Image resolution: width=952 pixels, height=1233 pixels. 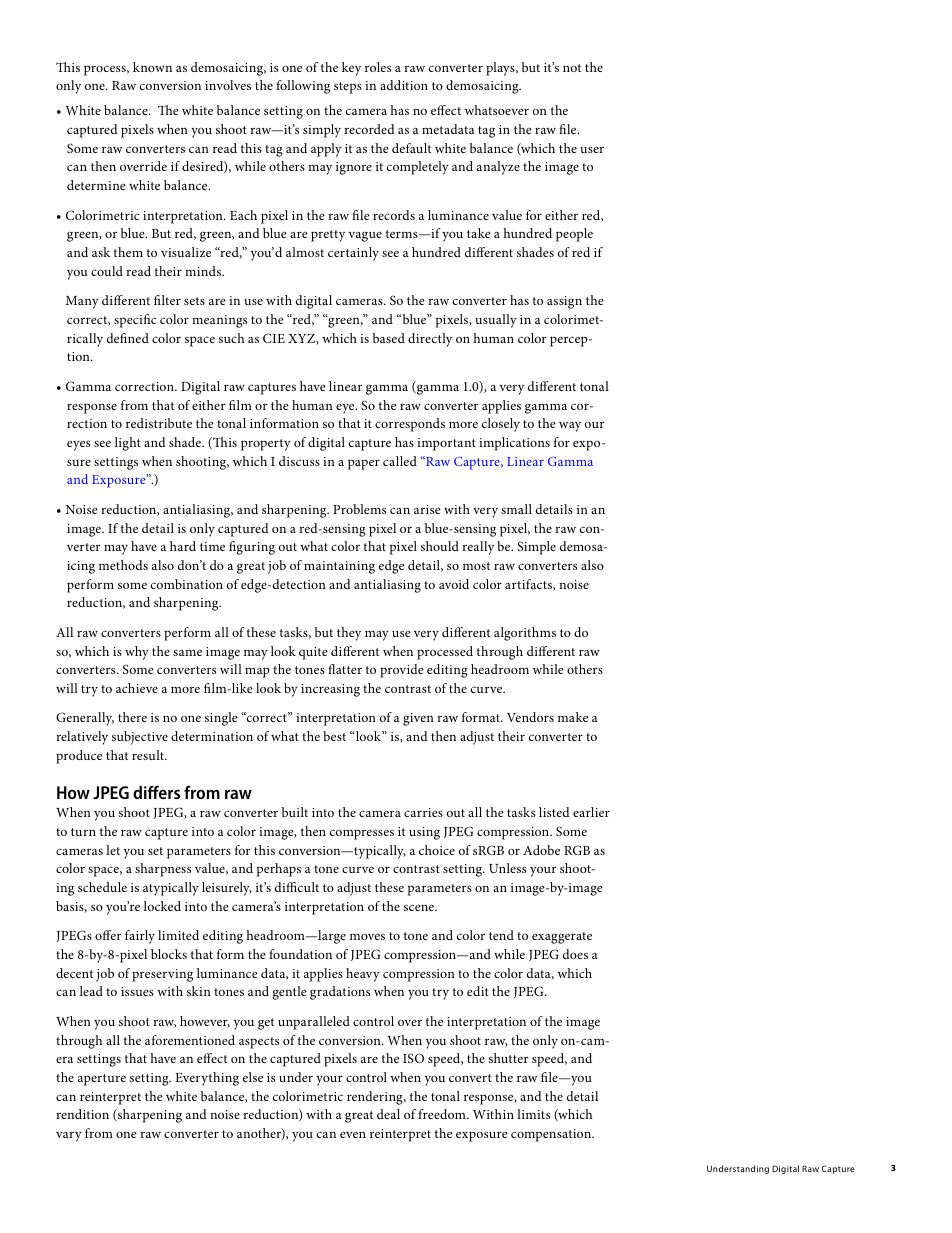 I want to click on analyze, so click(x=498, y=168).
